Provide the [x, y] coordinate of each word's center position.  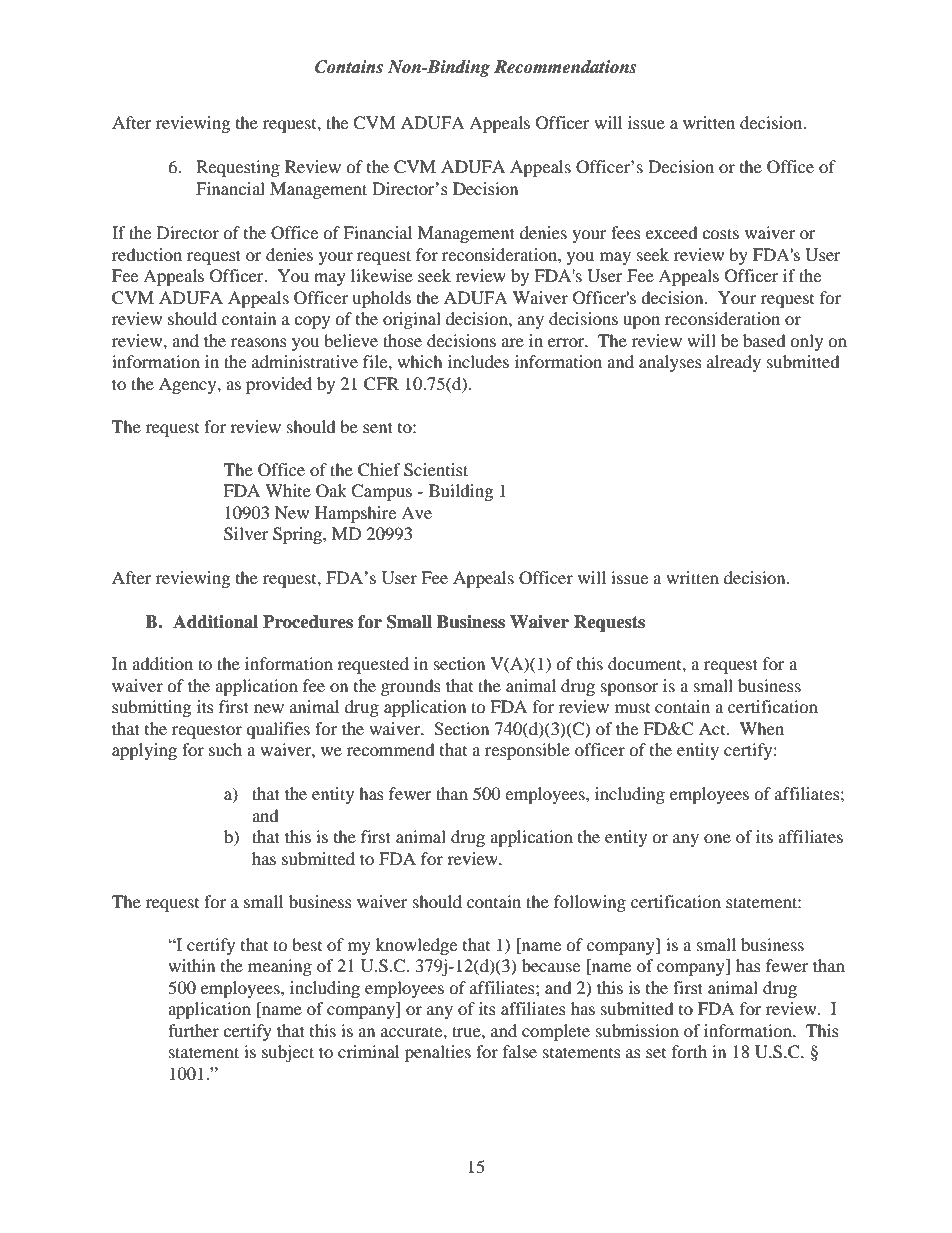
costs [720, 233]
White [288, 490]
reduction [147, 254]
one [717, 838]
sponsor [630, 689]
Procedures [308, 622]
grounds [411, 687]
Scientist [436, 470]
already [734, 363]
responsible [527, 751]
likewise [382, 275]
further [193, 1030]
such [225, 749]
